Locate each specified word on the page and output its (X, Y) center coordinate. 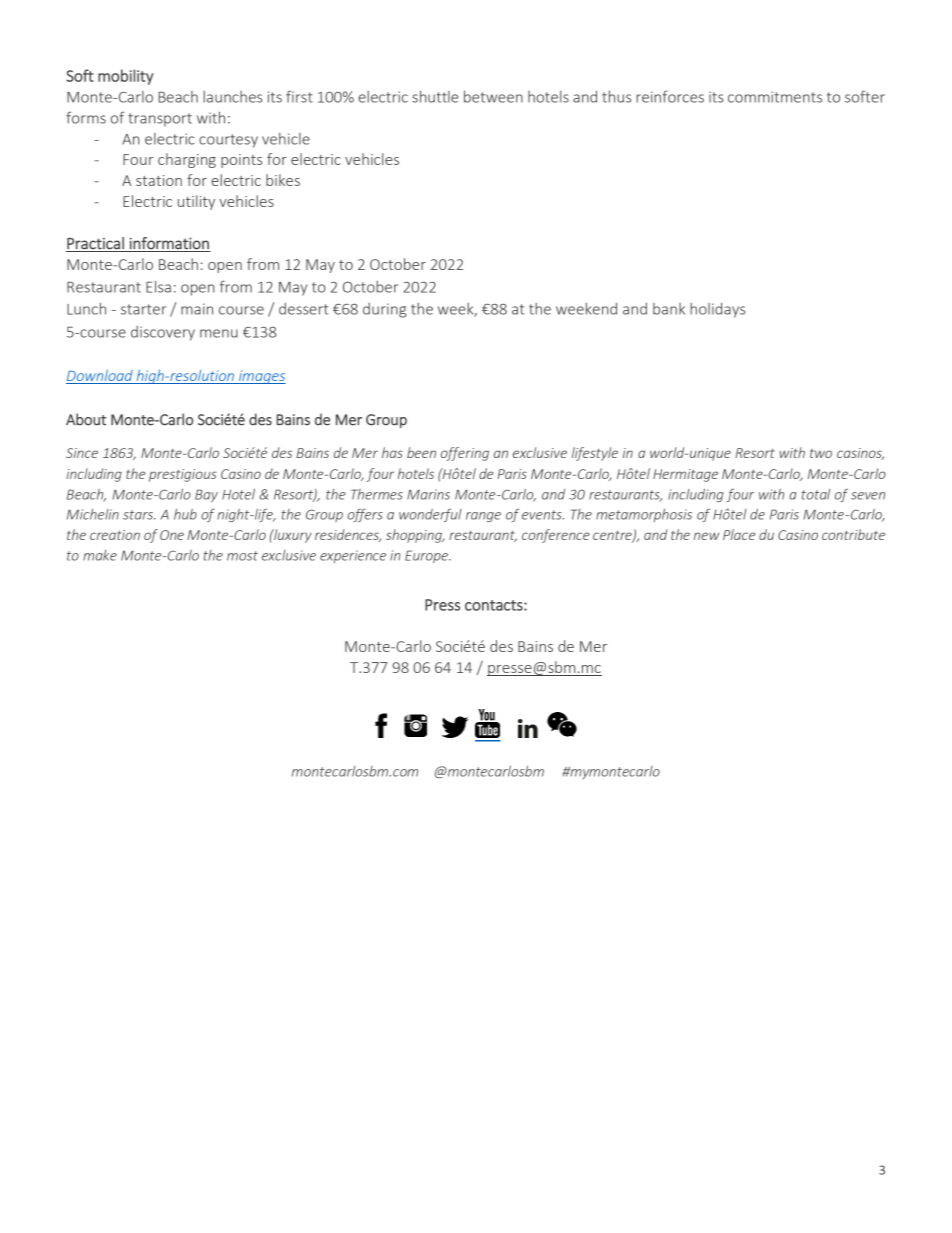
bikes (283, 180)
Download (100, 375)
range (483, 517)
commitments (775, 97)
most (242, 556)
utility (196, 202)
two (821, 453)
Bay (206, 495)
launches (232, 97)
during (384, 310)
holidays (717, 310)
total (815, 494)
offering (465, 454)
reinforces (670, 96)
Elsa (158, 286)
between (493, 96)
